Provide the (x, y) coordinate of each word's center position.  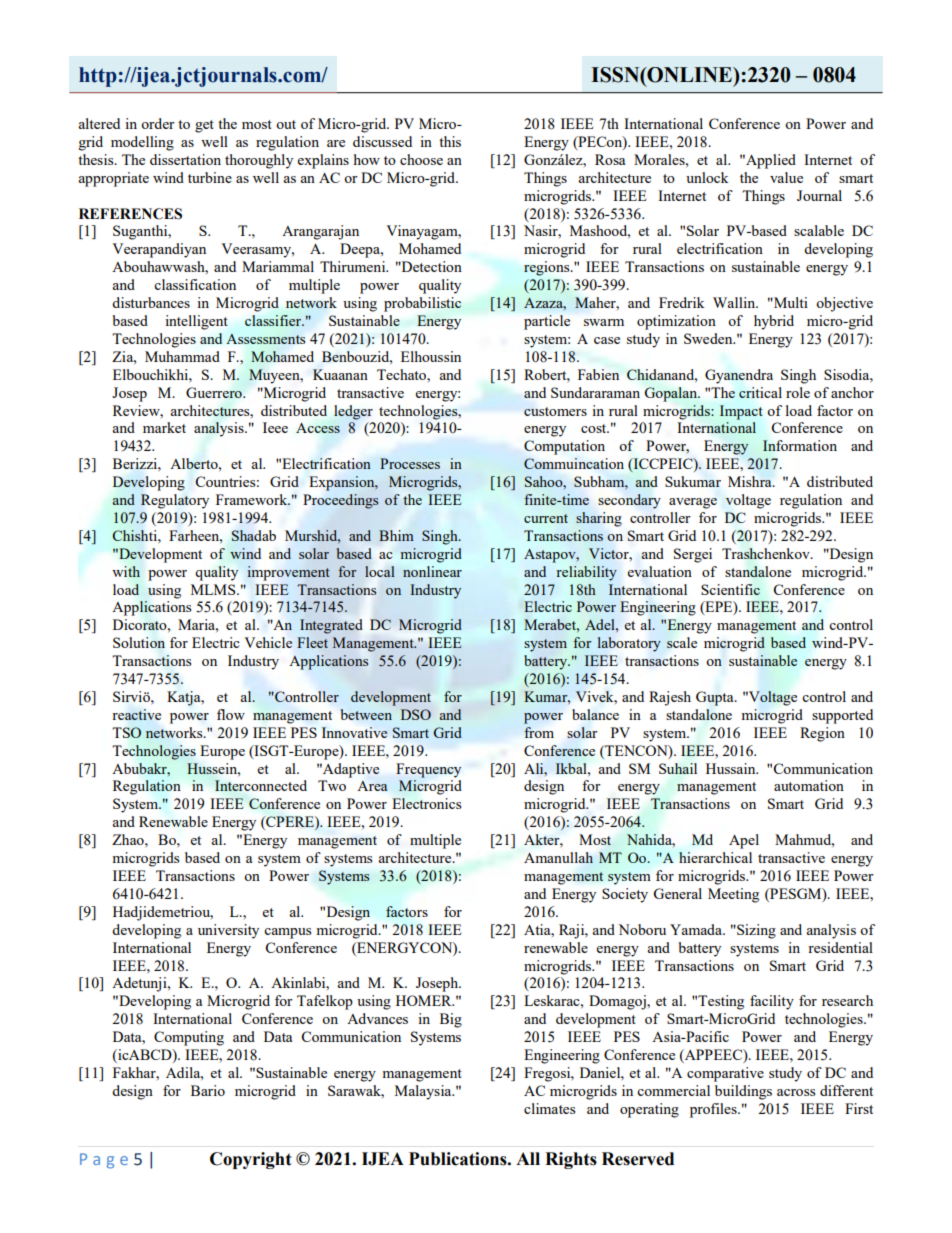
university (228, 931)
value (786, 177)
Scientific (730, 589)
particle (547, 322)
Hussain (732, 768)
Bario (208, 1090)
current (546, 518)
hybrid (774, 322)
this (450, 141)
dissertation (185, 159)
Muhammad (182, 356)
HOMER (425, 1000)
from (539, 732)
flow (231, 714)
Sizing (755, 931)
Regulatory (175, 501)
